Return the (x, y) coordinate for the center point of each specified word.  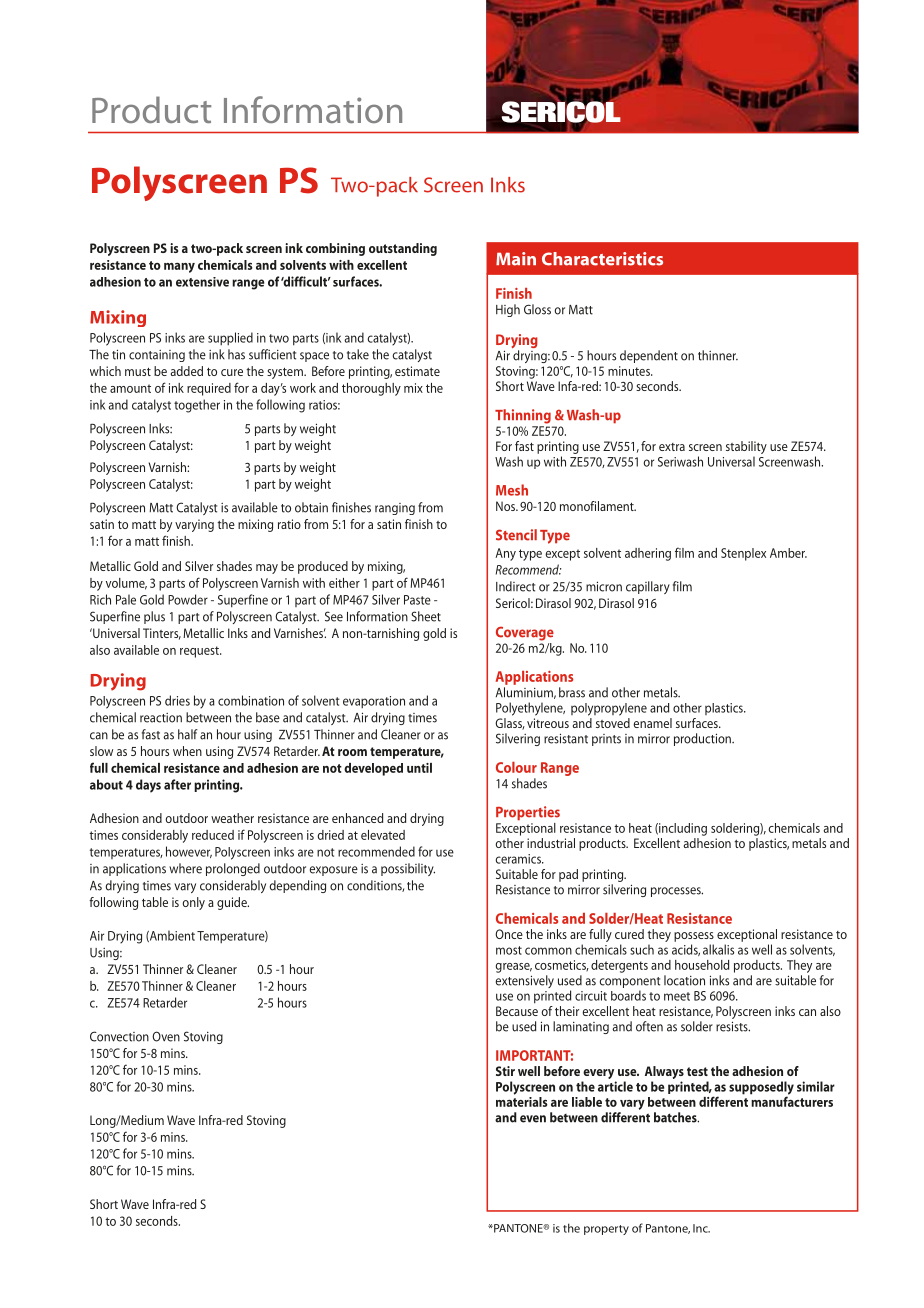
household (702, 965)
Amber (788, 553)
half (188, 734)
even (533, 1119)
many (179, 268)
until (419, 768)
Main (516, 259)
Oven (166, 1036)
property (606, 1230)
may (267, 569)
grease (513, 968)
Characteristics (602, 259)
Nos (506, 506)
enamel (652, 723)
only (193, 903)
